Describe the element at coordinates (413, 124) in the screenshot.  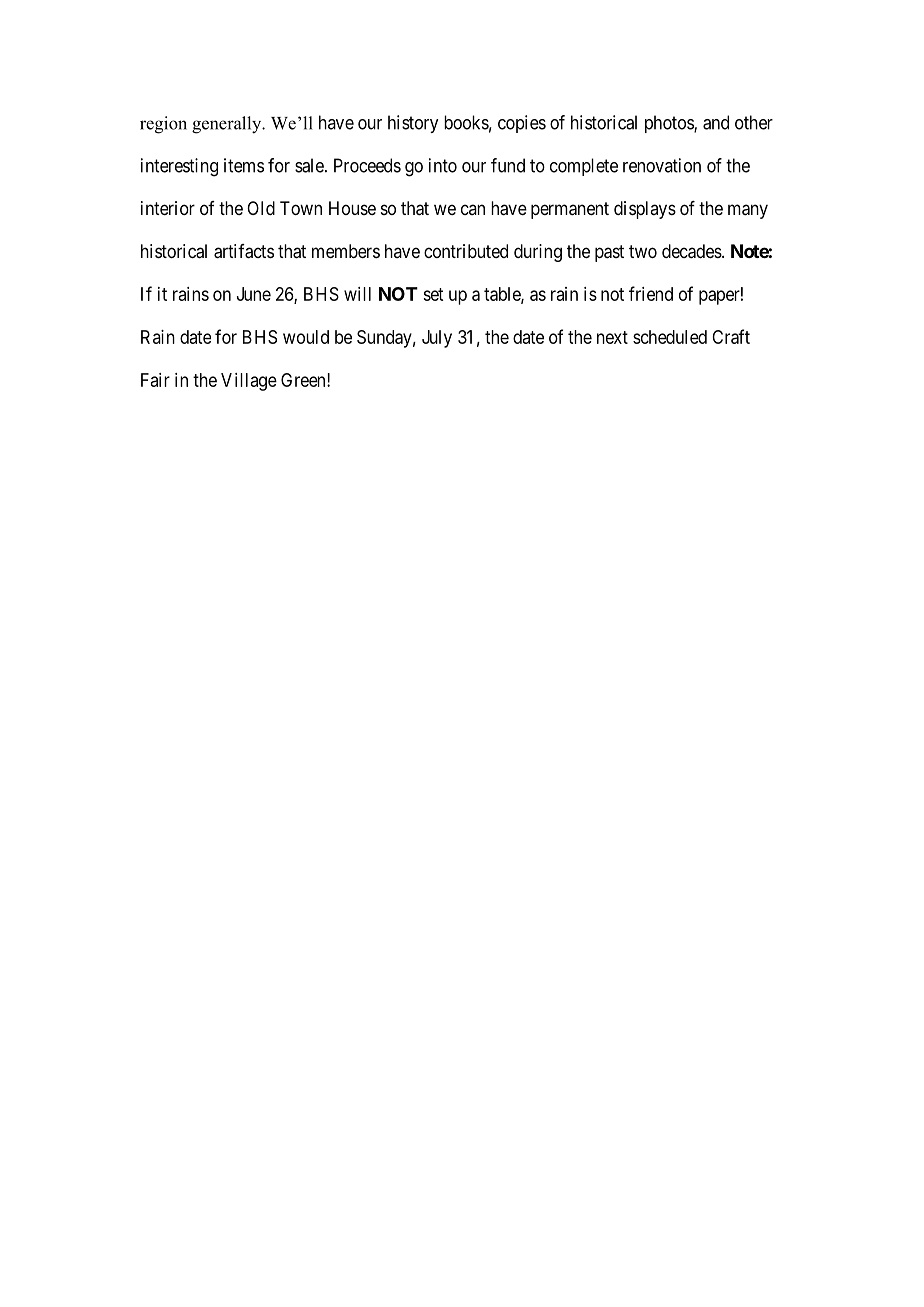
I see `history` at that location.
